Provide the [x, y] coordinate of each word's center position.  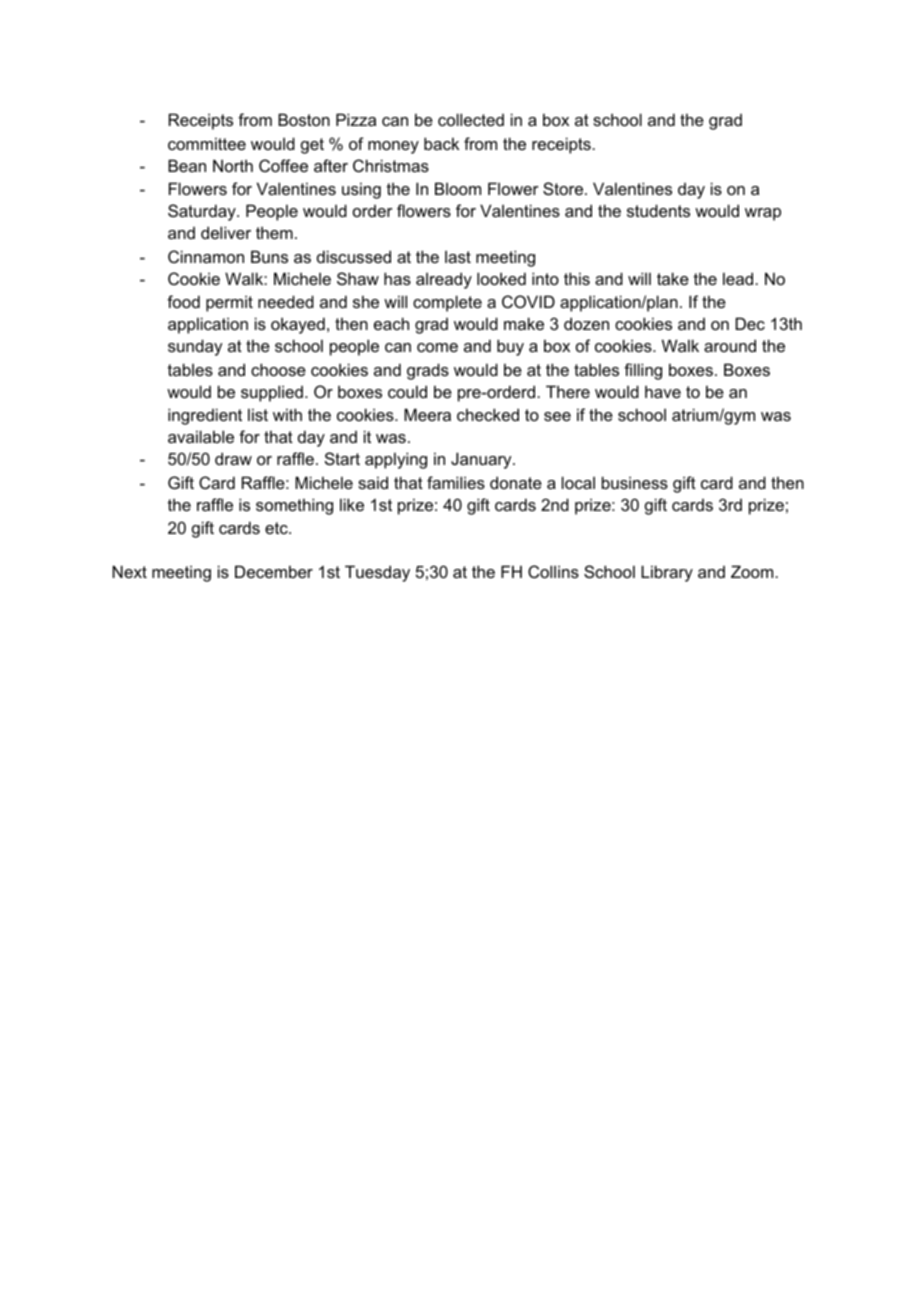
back [441, 143]
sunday [195, 347]
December [274, 571]
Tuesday [377, 573]
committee [207, 143]
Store [564, 188]
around [730, 345]
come [437, 347]
